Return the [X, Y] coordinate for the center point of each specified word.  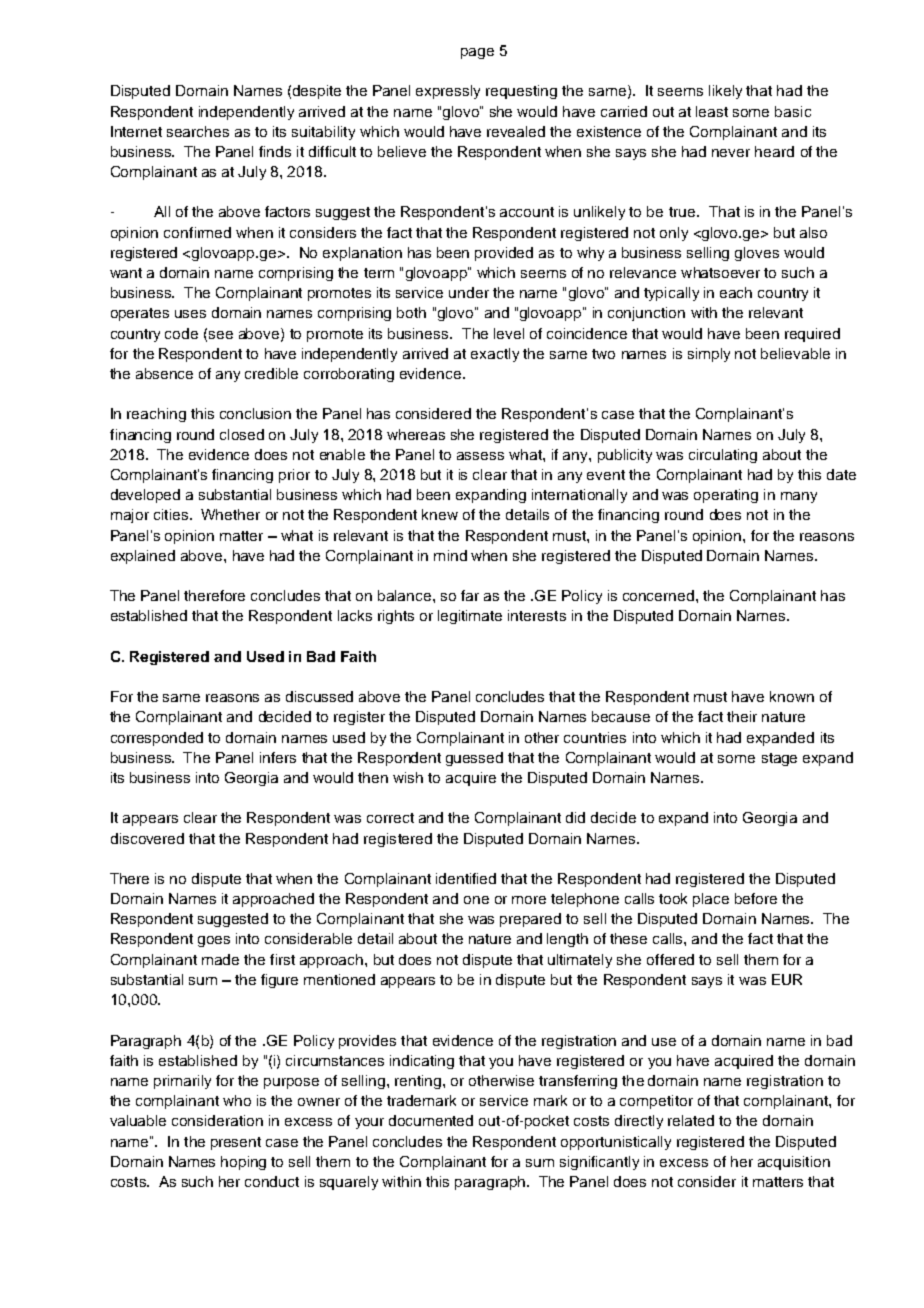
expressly [448, 92]
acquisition [794, 1163]
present [236, 1143]
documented [431, 1120]
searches [198, 131]
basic [793, 111]
